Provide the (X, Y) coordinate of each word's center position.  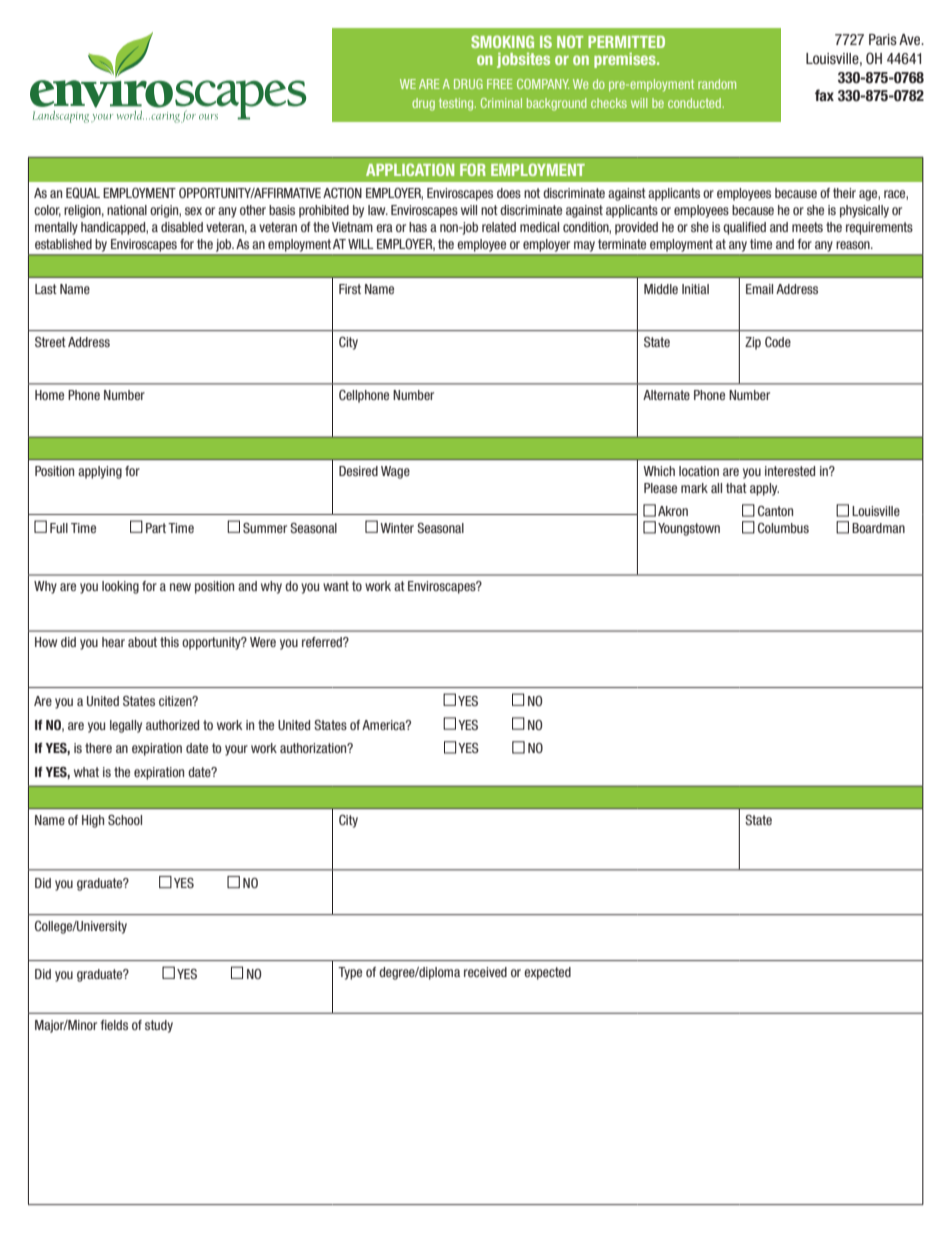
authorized (172, 725)
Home (49, 395)
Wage (395, 472)
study (159, 1026)
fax (824, 95)
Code (778, 342)
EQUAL (83, 193)
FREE (500, 84)
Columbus (783, 528)
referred (323, 642)
